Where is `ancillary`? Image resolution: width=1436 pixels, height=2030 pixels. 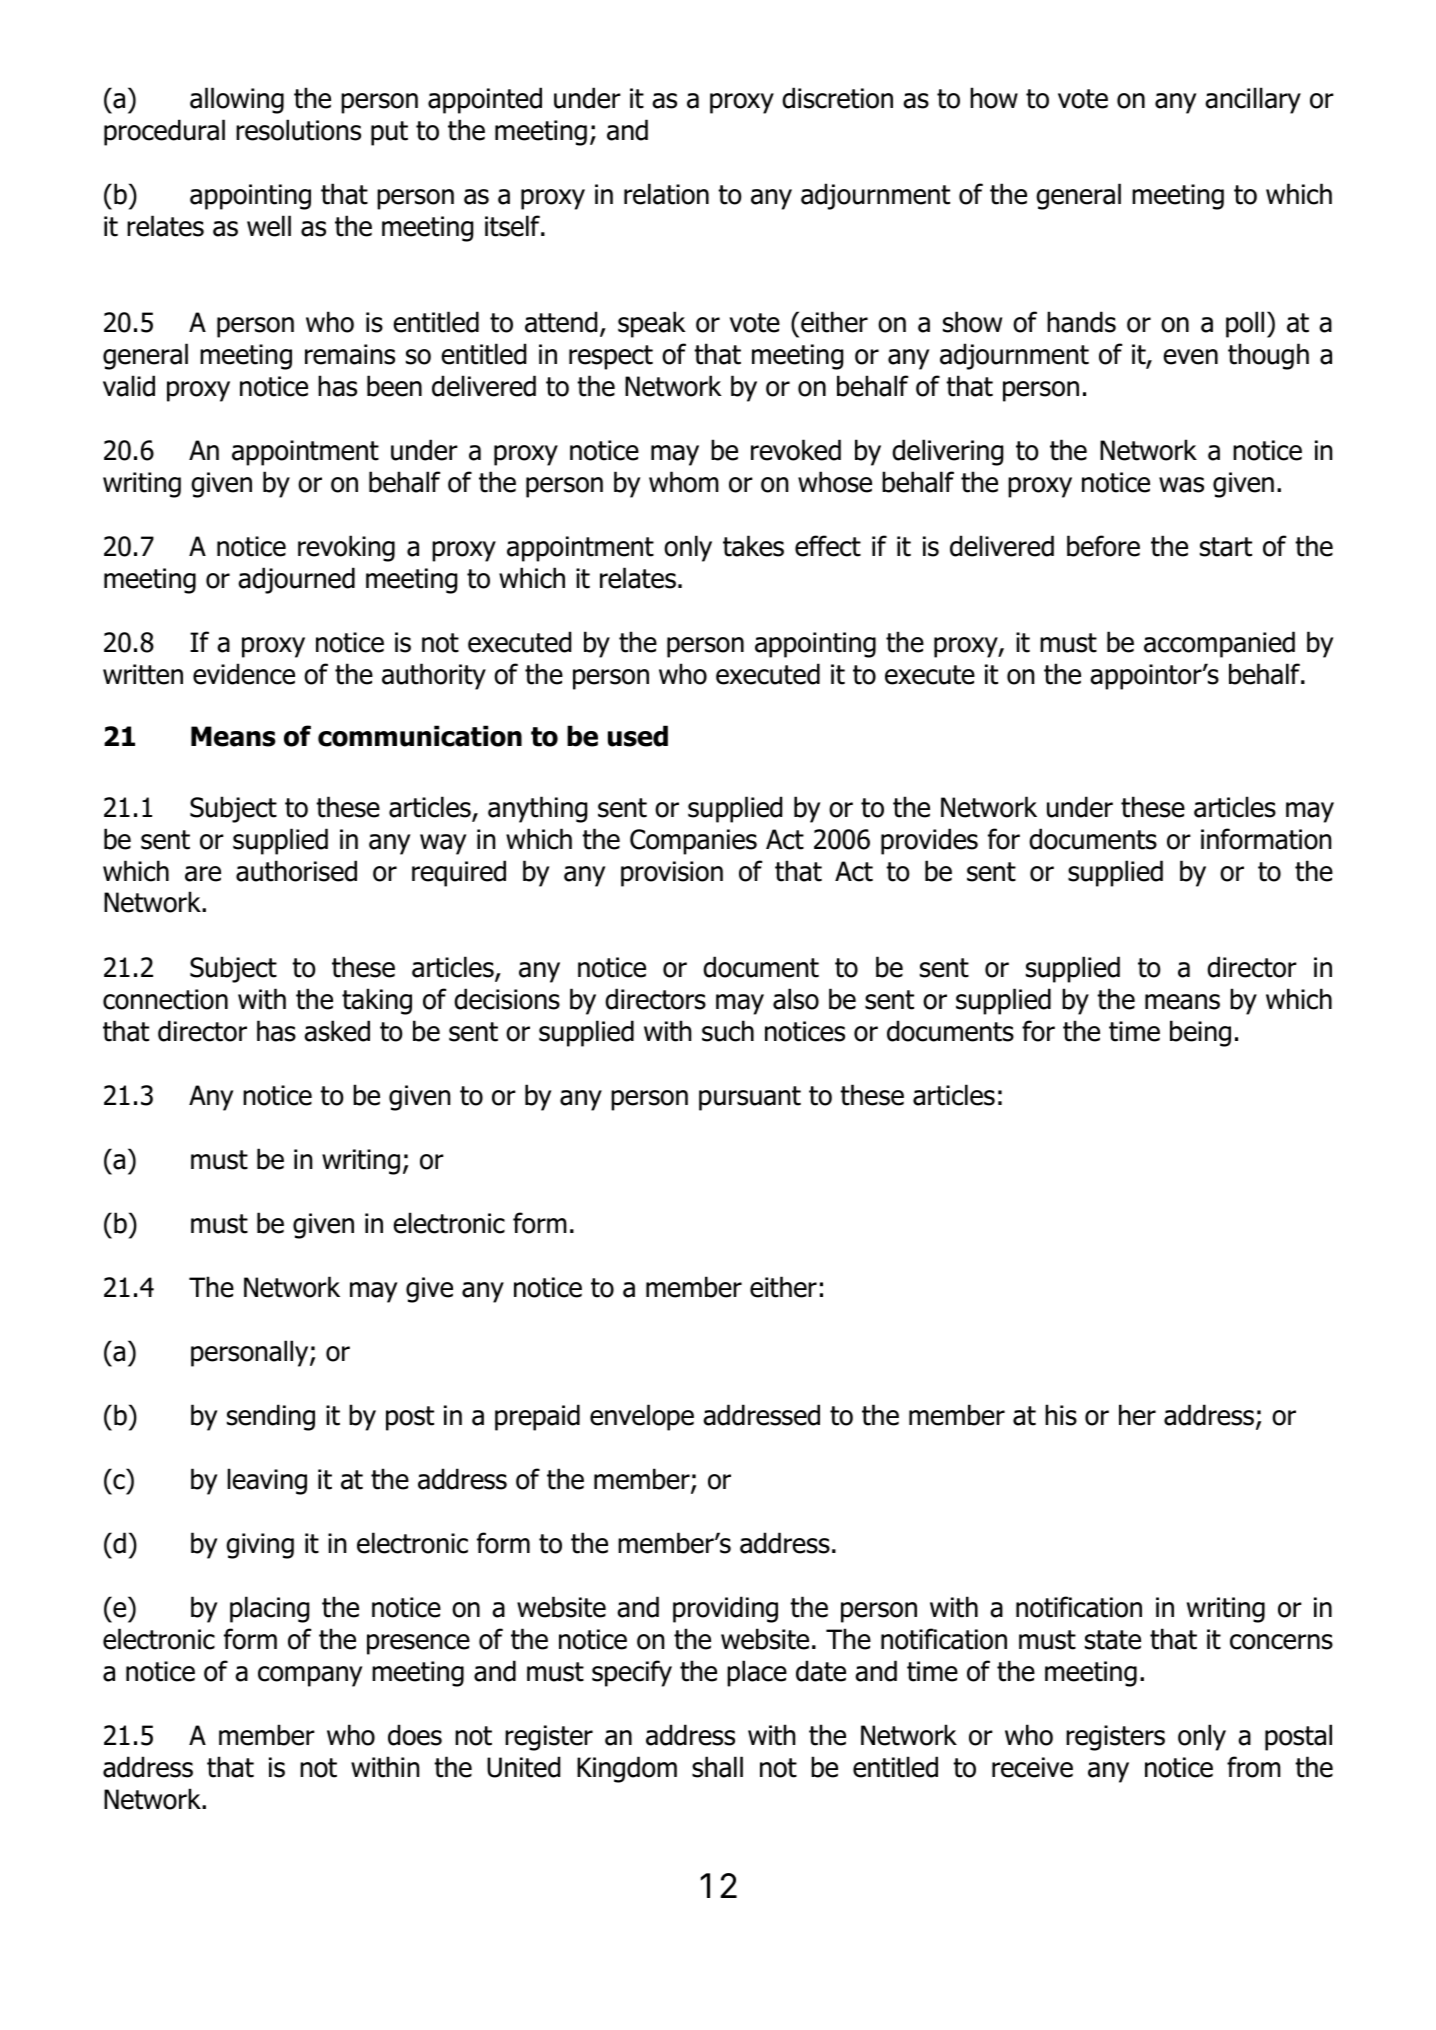 ancillary is located at coordinates (1253, 100).
